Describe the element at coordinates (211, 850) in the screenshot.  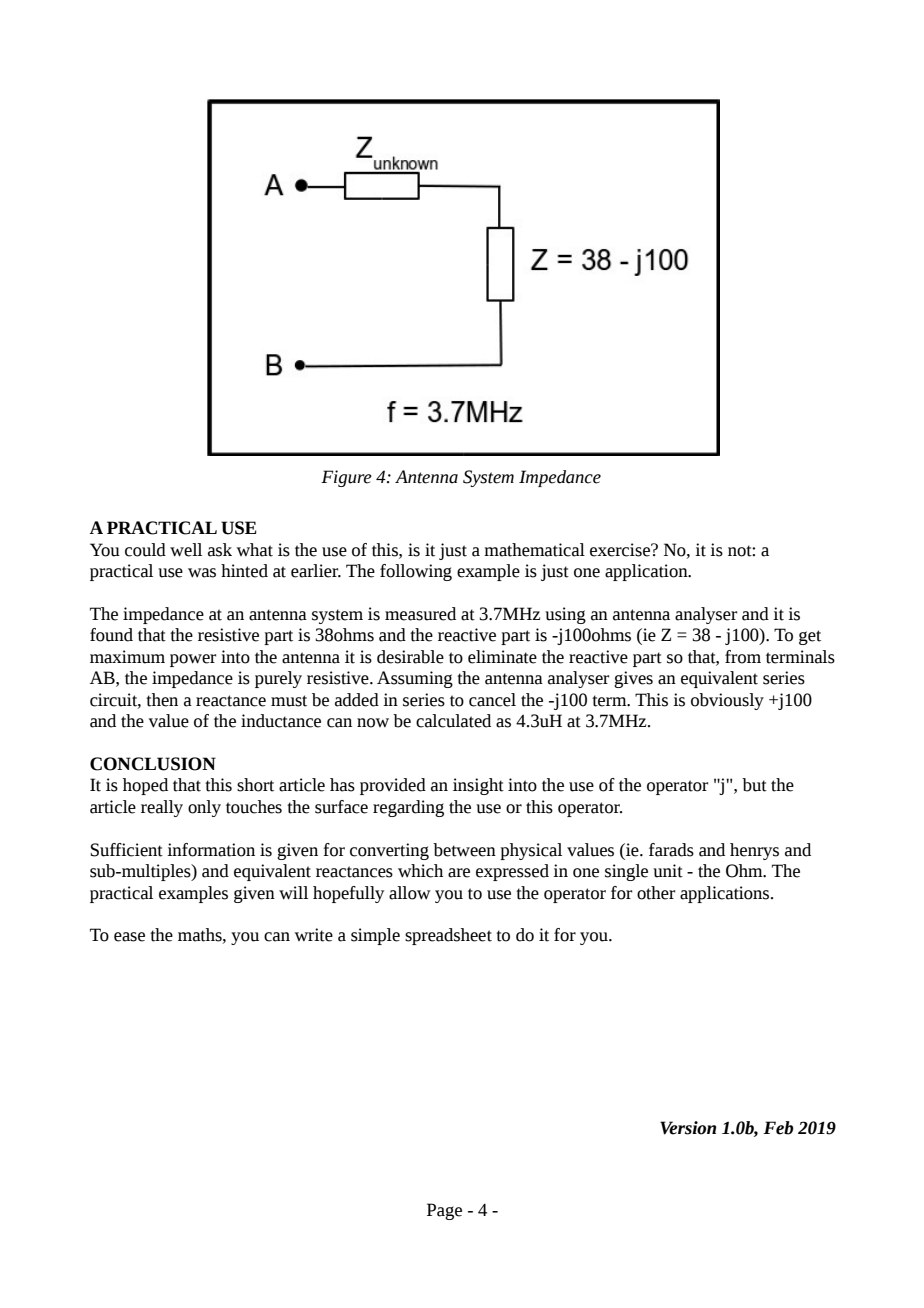
I see `information` at that location.
